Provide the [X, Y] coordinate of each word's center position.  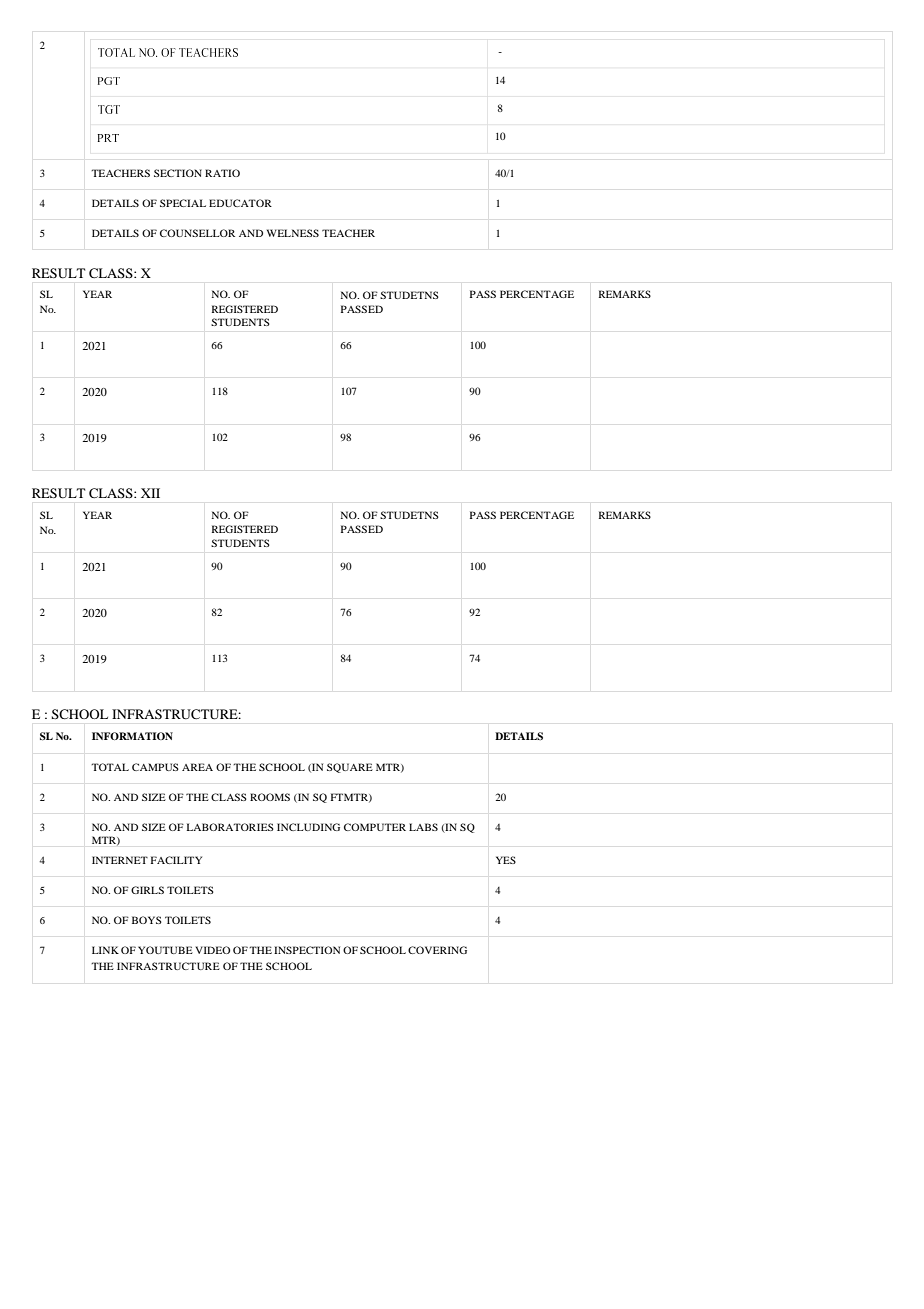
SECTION [178, 173]
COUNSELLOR [197, 233]
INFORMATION [132, 736]
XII [150, 493]
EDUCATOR [240, 203]
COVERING [437, 950]
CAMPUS [155, 767]
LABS [423, 827]
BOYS [147, 920]
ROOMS [270, 797]
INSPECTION [307, 950]
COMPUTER [375, 827]
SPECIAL [183, 203]
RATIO [222, 173]
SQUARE [350, 768]
